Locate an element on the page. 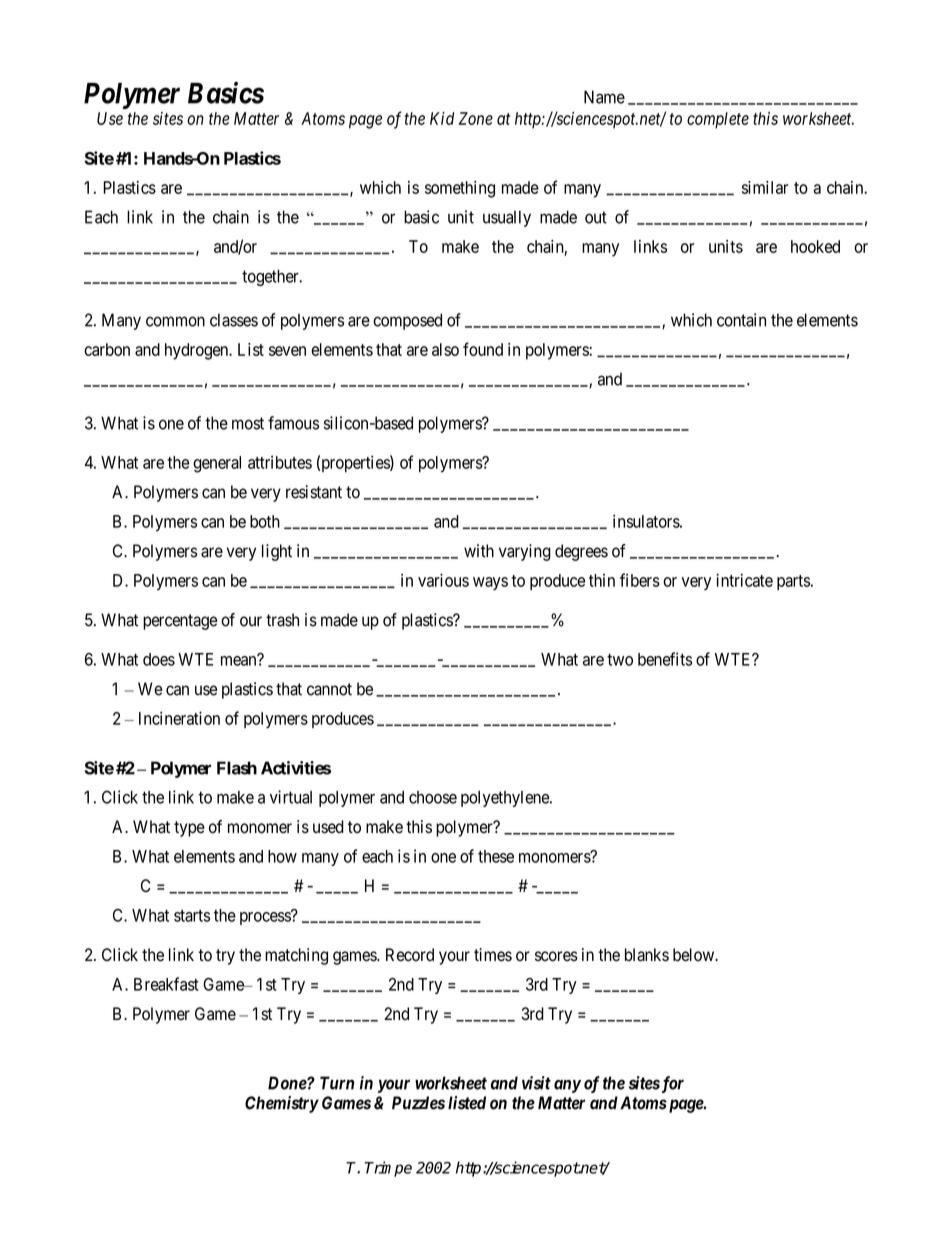 This page has width=952, height=1233. choose is located at coordinates (433, 797).
